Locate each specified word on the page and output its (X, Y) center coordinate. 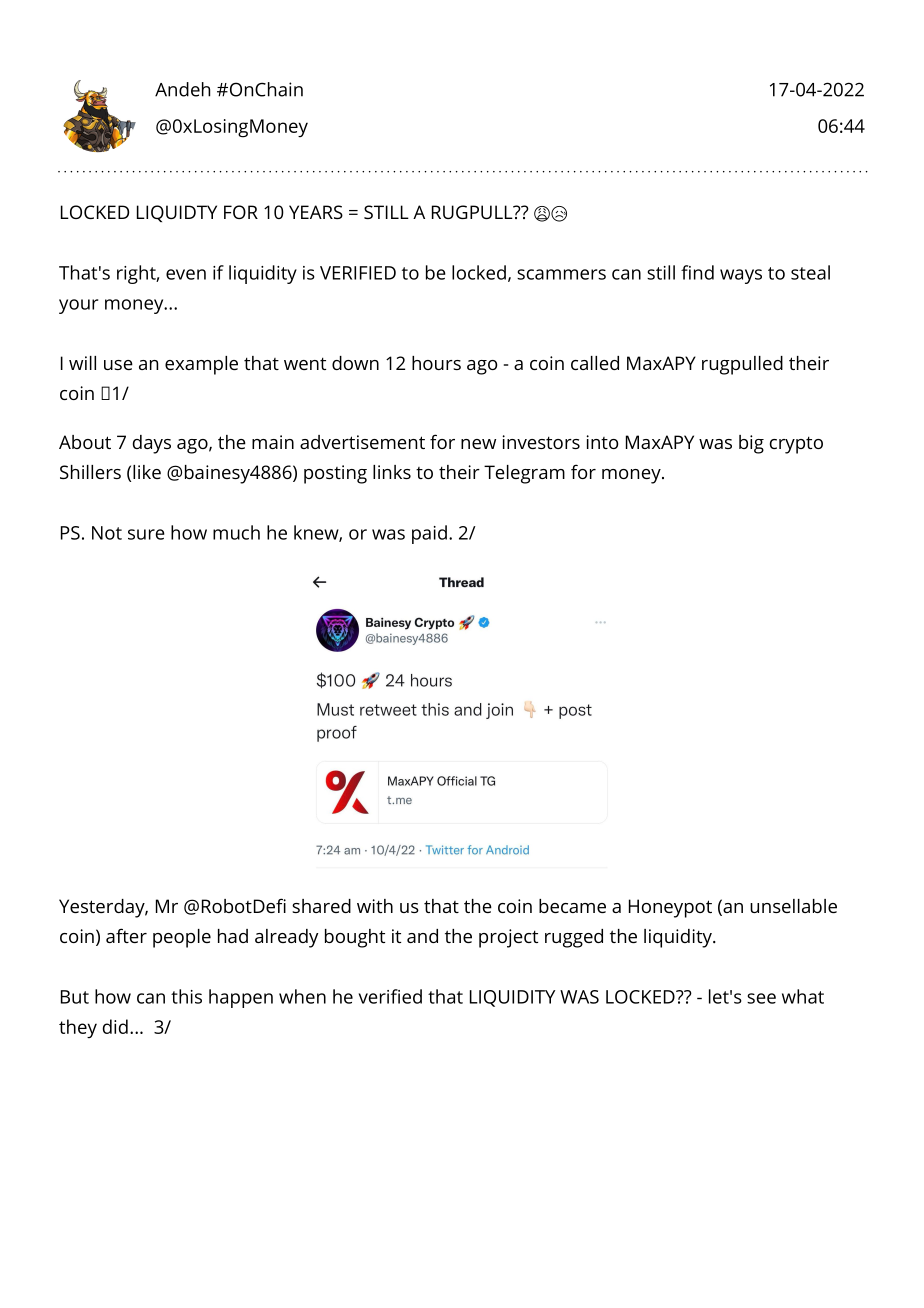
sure (146, 534)
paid (429, 534)
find (697, 272)
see (761, 998)
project (508, 938)
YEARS (316, 212)
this (186, 996)
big (751, 444)
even (186, 274)
